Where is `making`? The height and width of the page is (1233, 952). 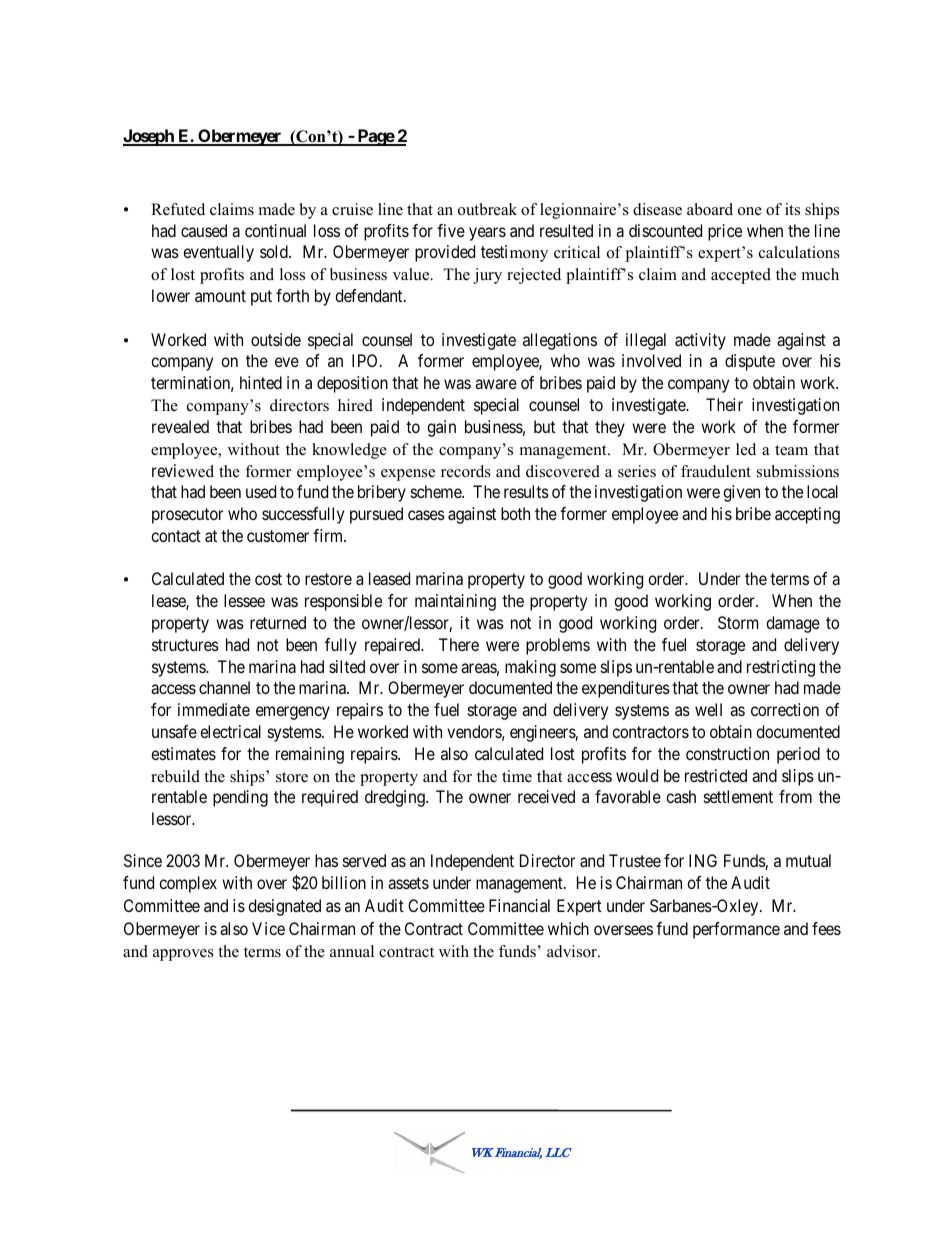 making is located at coordinates (530, 668).
